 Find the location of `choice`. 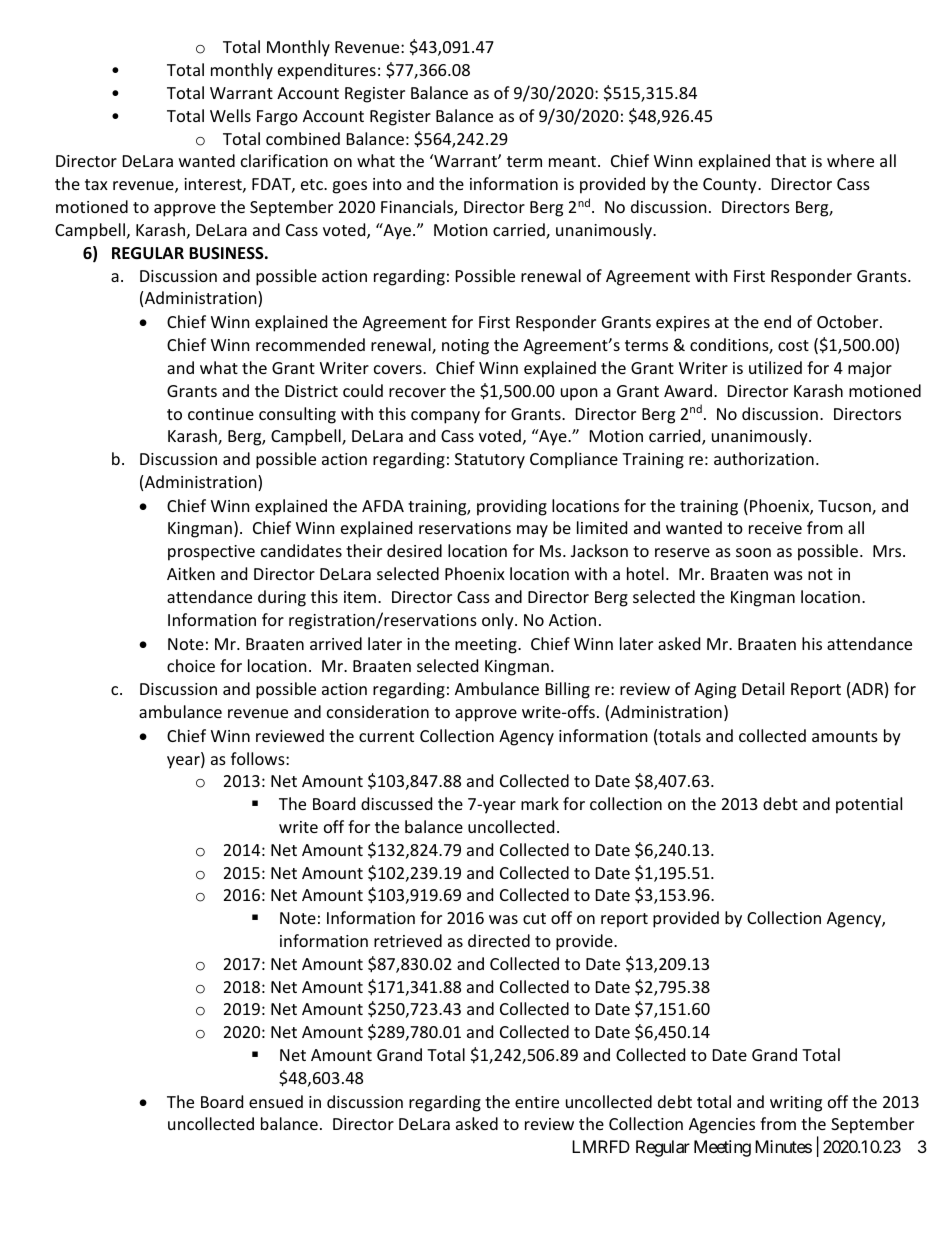

choice is located at coordinates (191, 665).
